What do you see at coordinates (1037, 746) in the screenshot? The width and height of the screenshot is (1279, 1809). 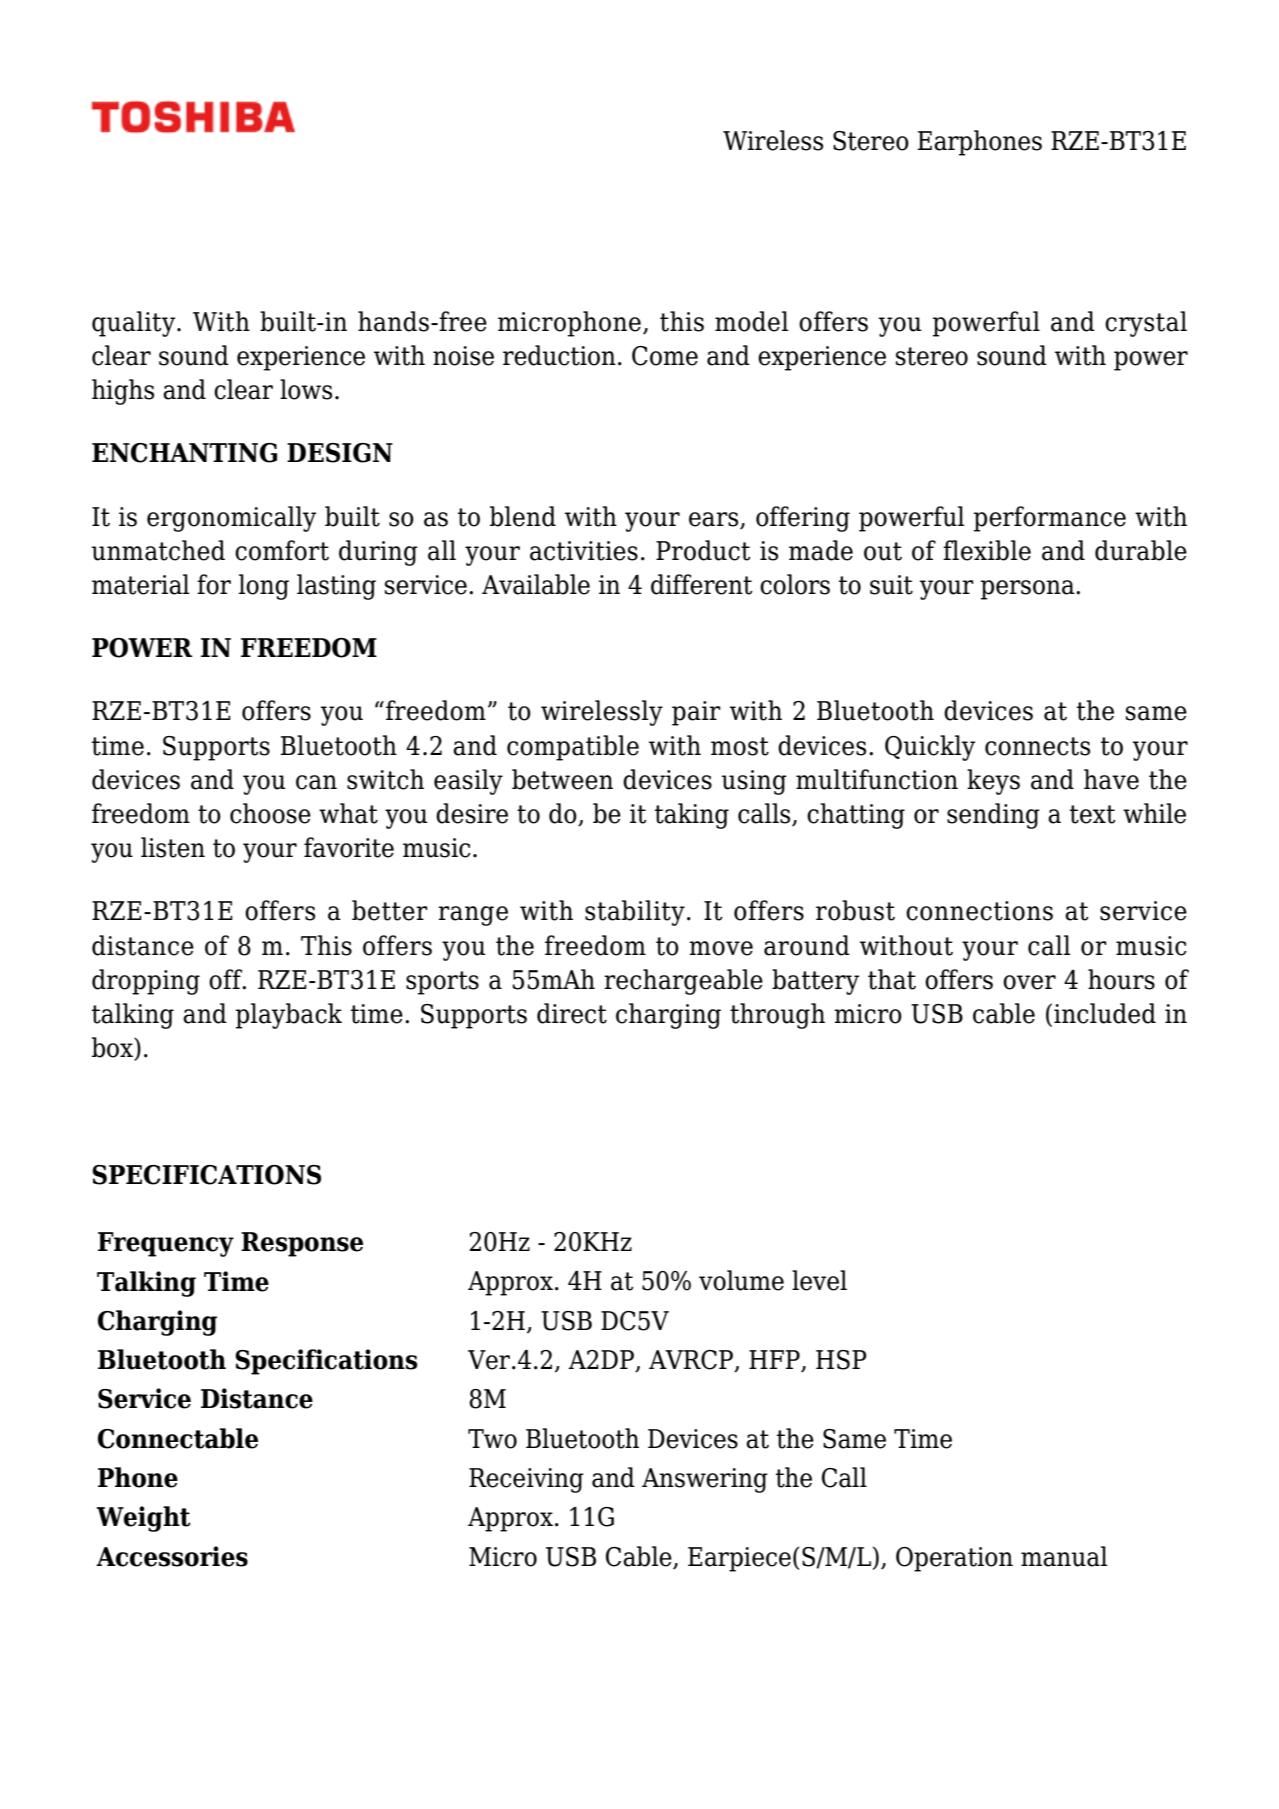 I see `connects` at bounding box center [1037, 746].
